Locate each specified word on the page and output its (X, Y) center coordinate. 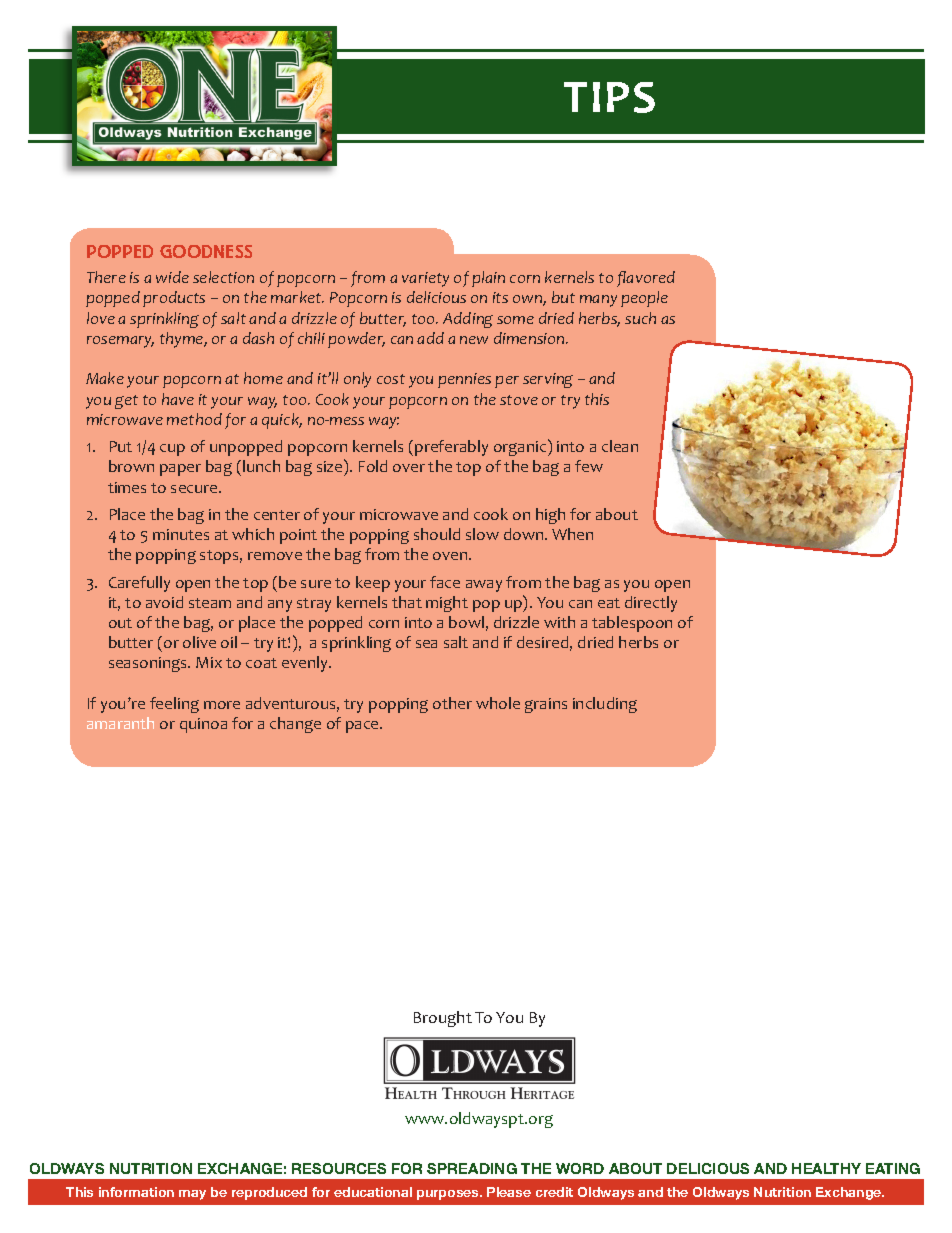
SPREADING (472, 1168)
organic (521, 447)
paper (180, 470)
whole (498, 703)
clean (620, 446)
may (192, 1195)
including (605, 705)
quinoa (203, 725)
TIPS (609, 97)
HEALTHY (826, 1168)
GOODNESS (206, 251)
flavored (646, 279)
